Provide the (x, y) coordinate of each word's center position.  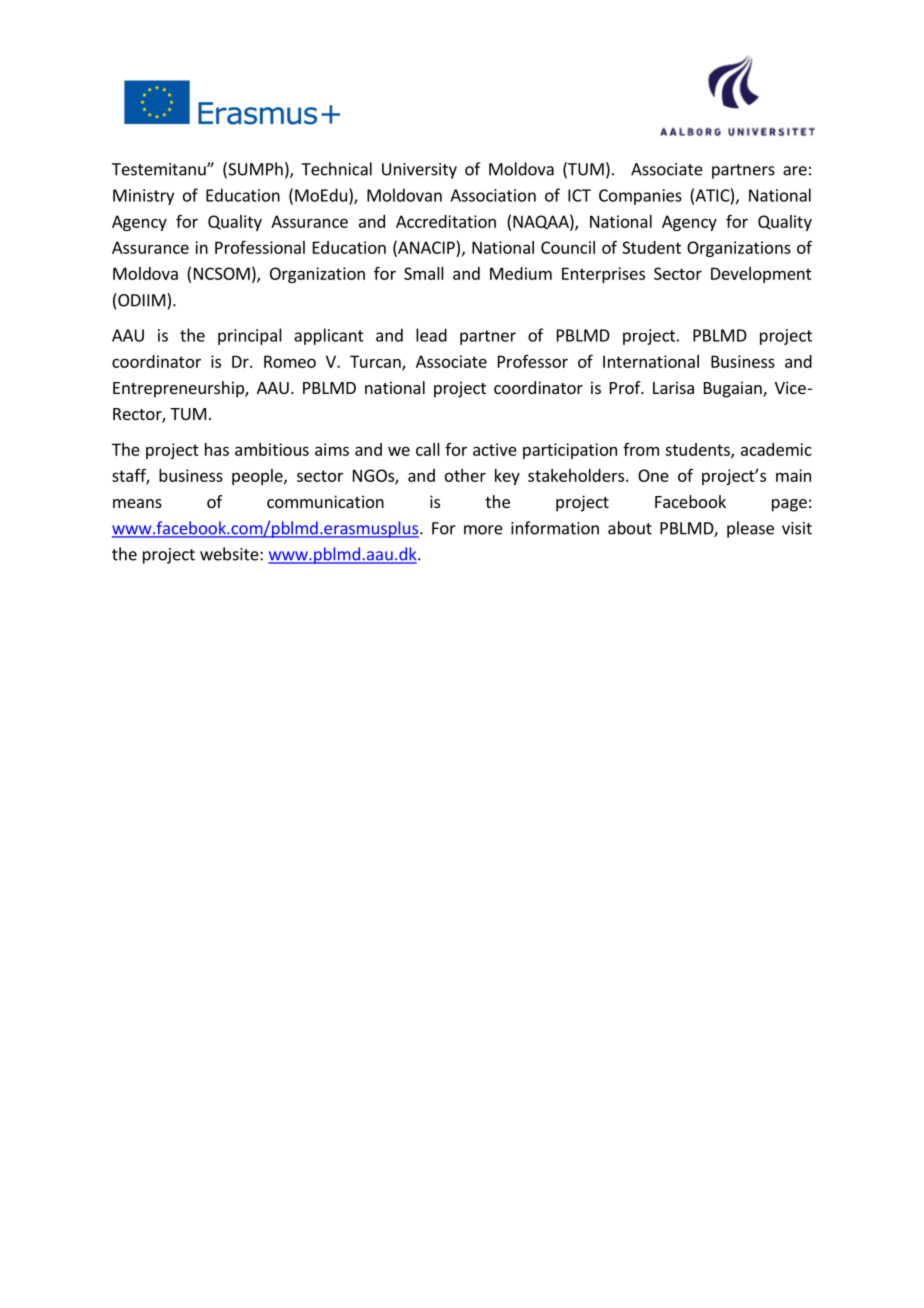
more (483, 530)
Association (493, 195)
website (230, 554)
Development (761, 275)
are (795, 171)
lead (431, 335)
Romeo (290, 361)
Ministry (143, 197)
